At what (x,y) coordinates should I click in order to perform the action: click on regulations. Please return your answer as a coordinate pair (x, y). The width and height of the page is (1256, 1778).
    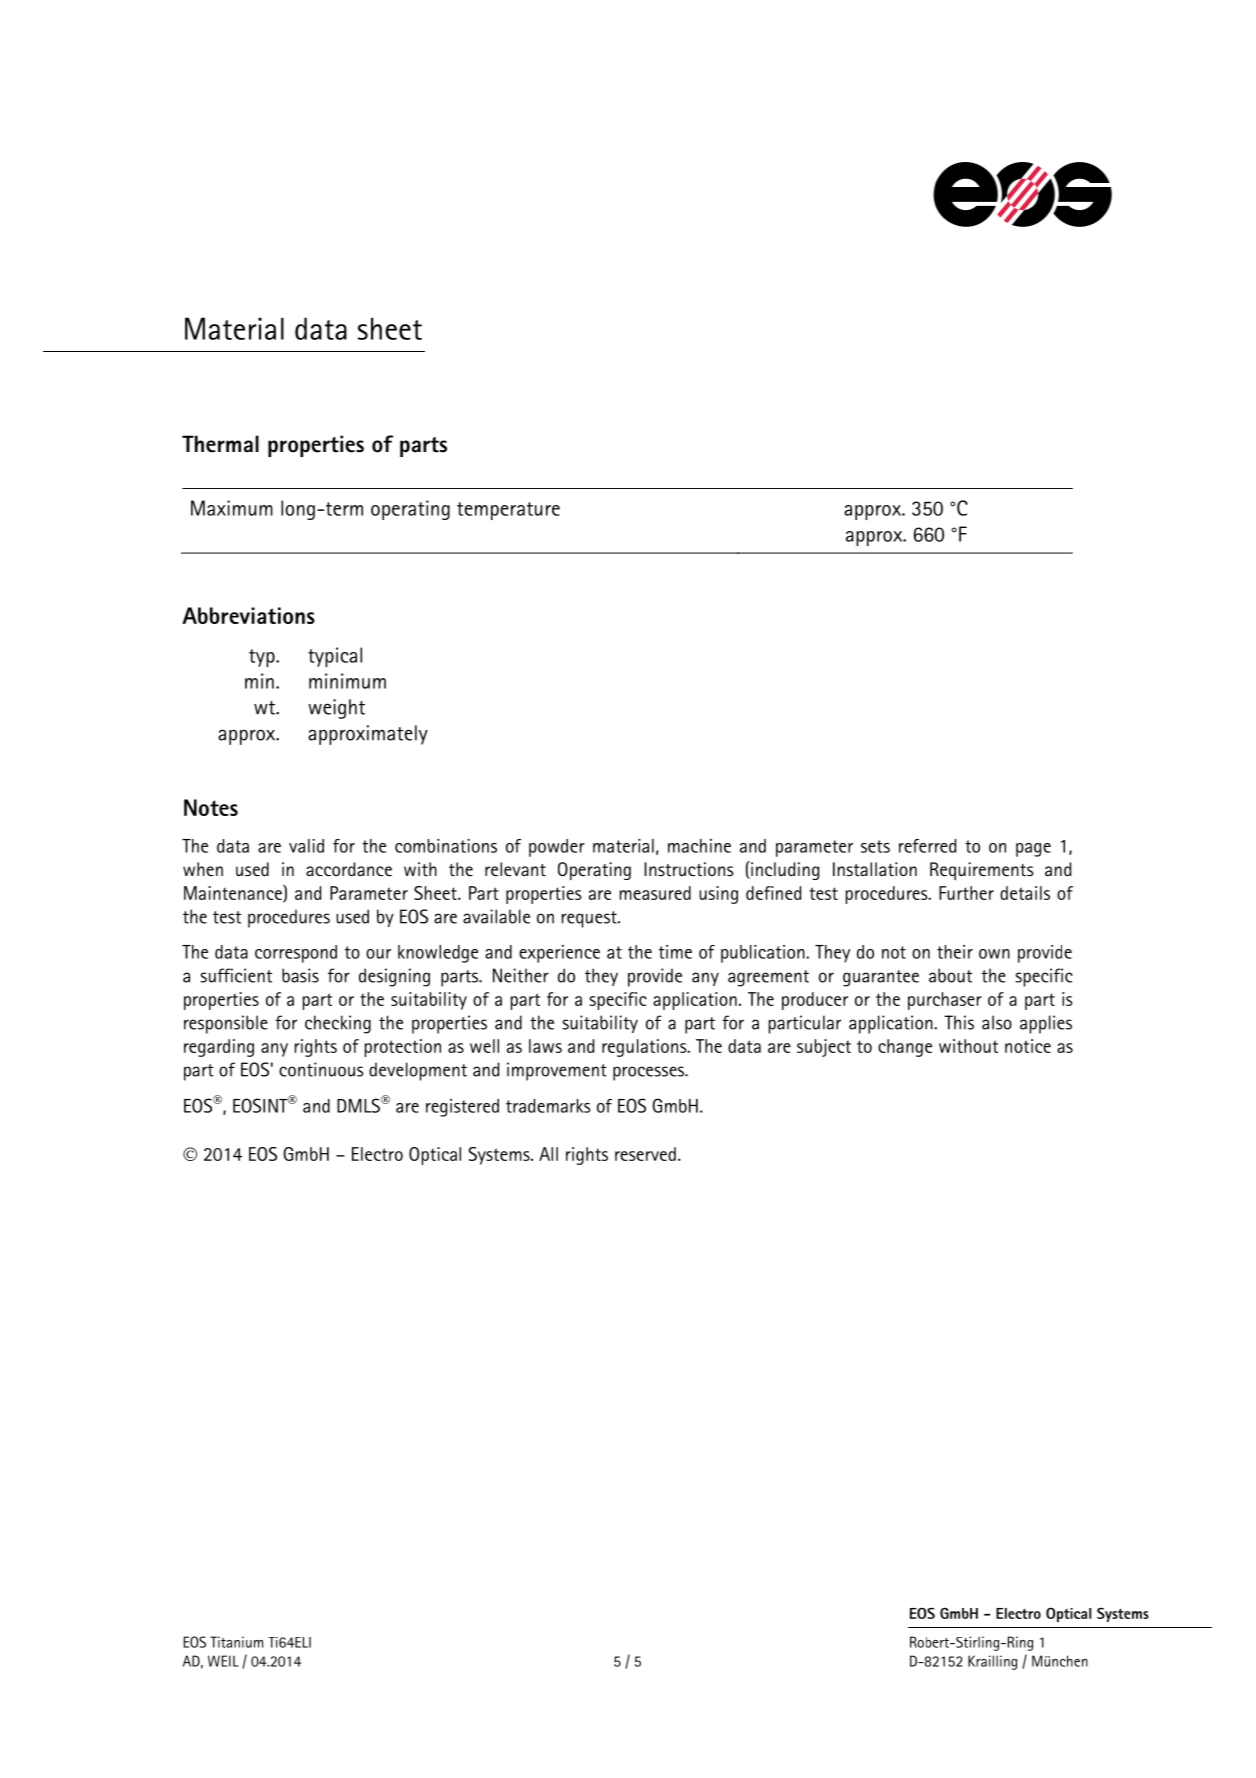
    Looking at the image, I should click on (645, 1048).
